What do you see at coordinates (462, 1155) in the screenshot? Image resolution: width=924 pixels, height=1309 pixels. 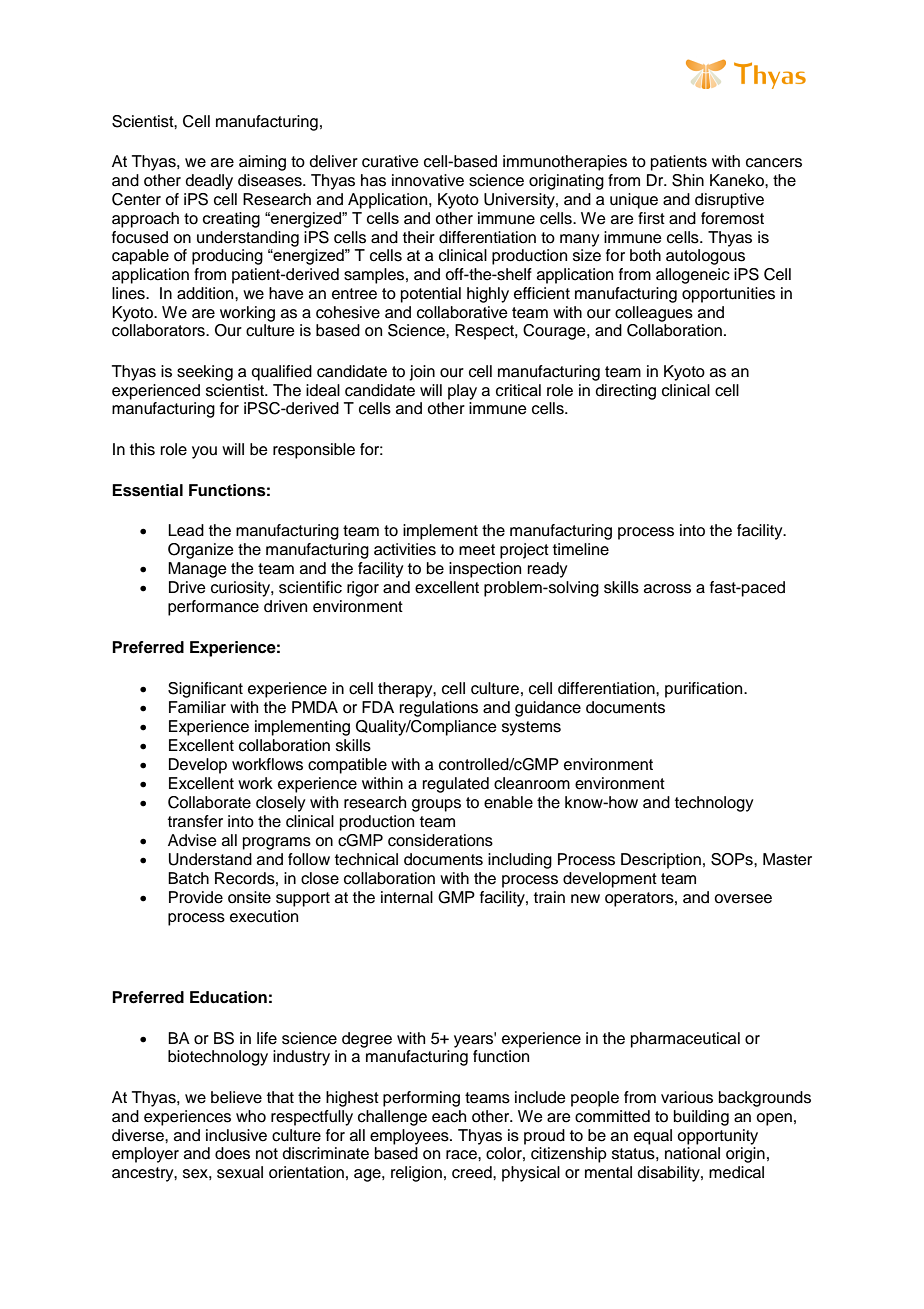 I see `race` at bounding box center [462, 1155].
